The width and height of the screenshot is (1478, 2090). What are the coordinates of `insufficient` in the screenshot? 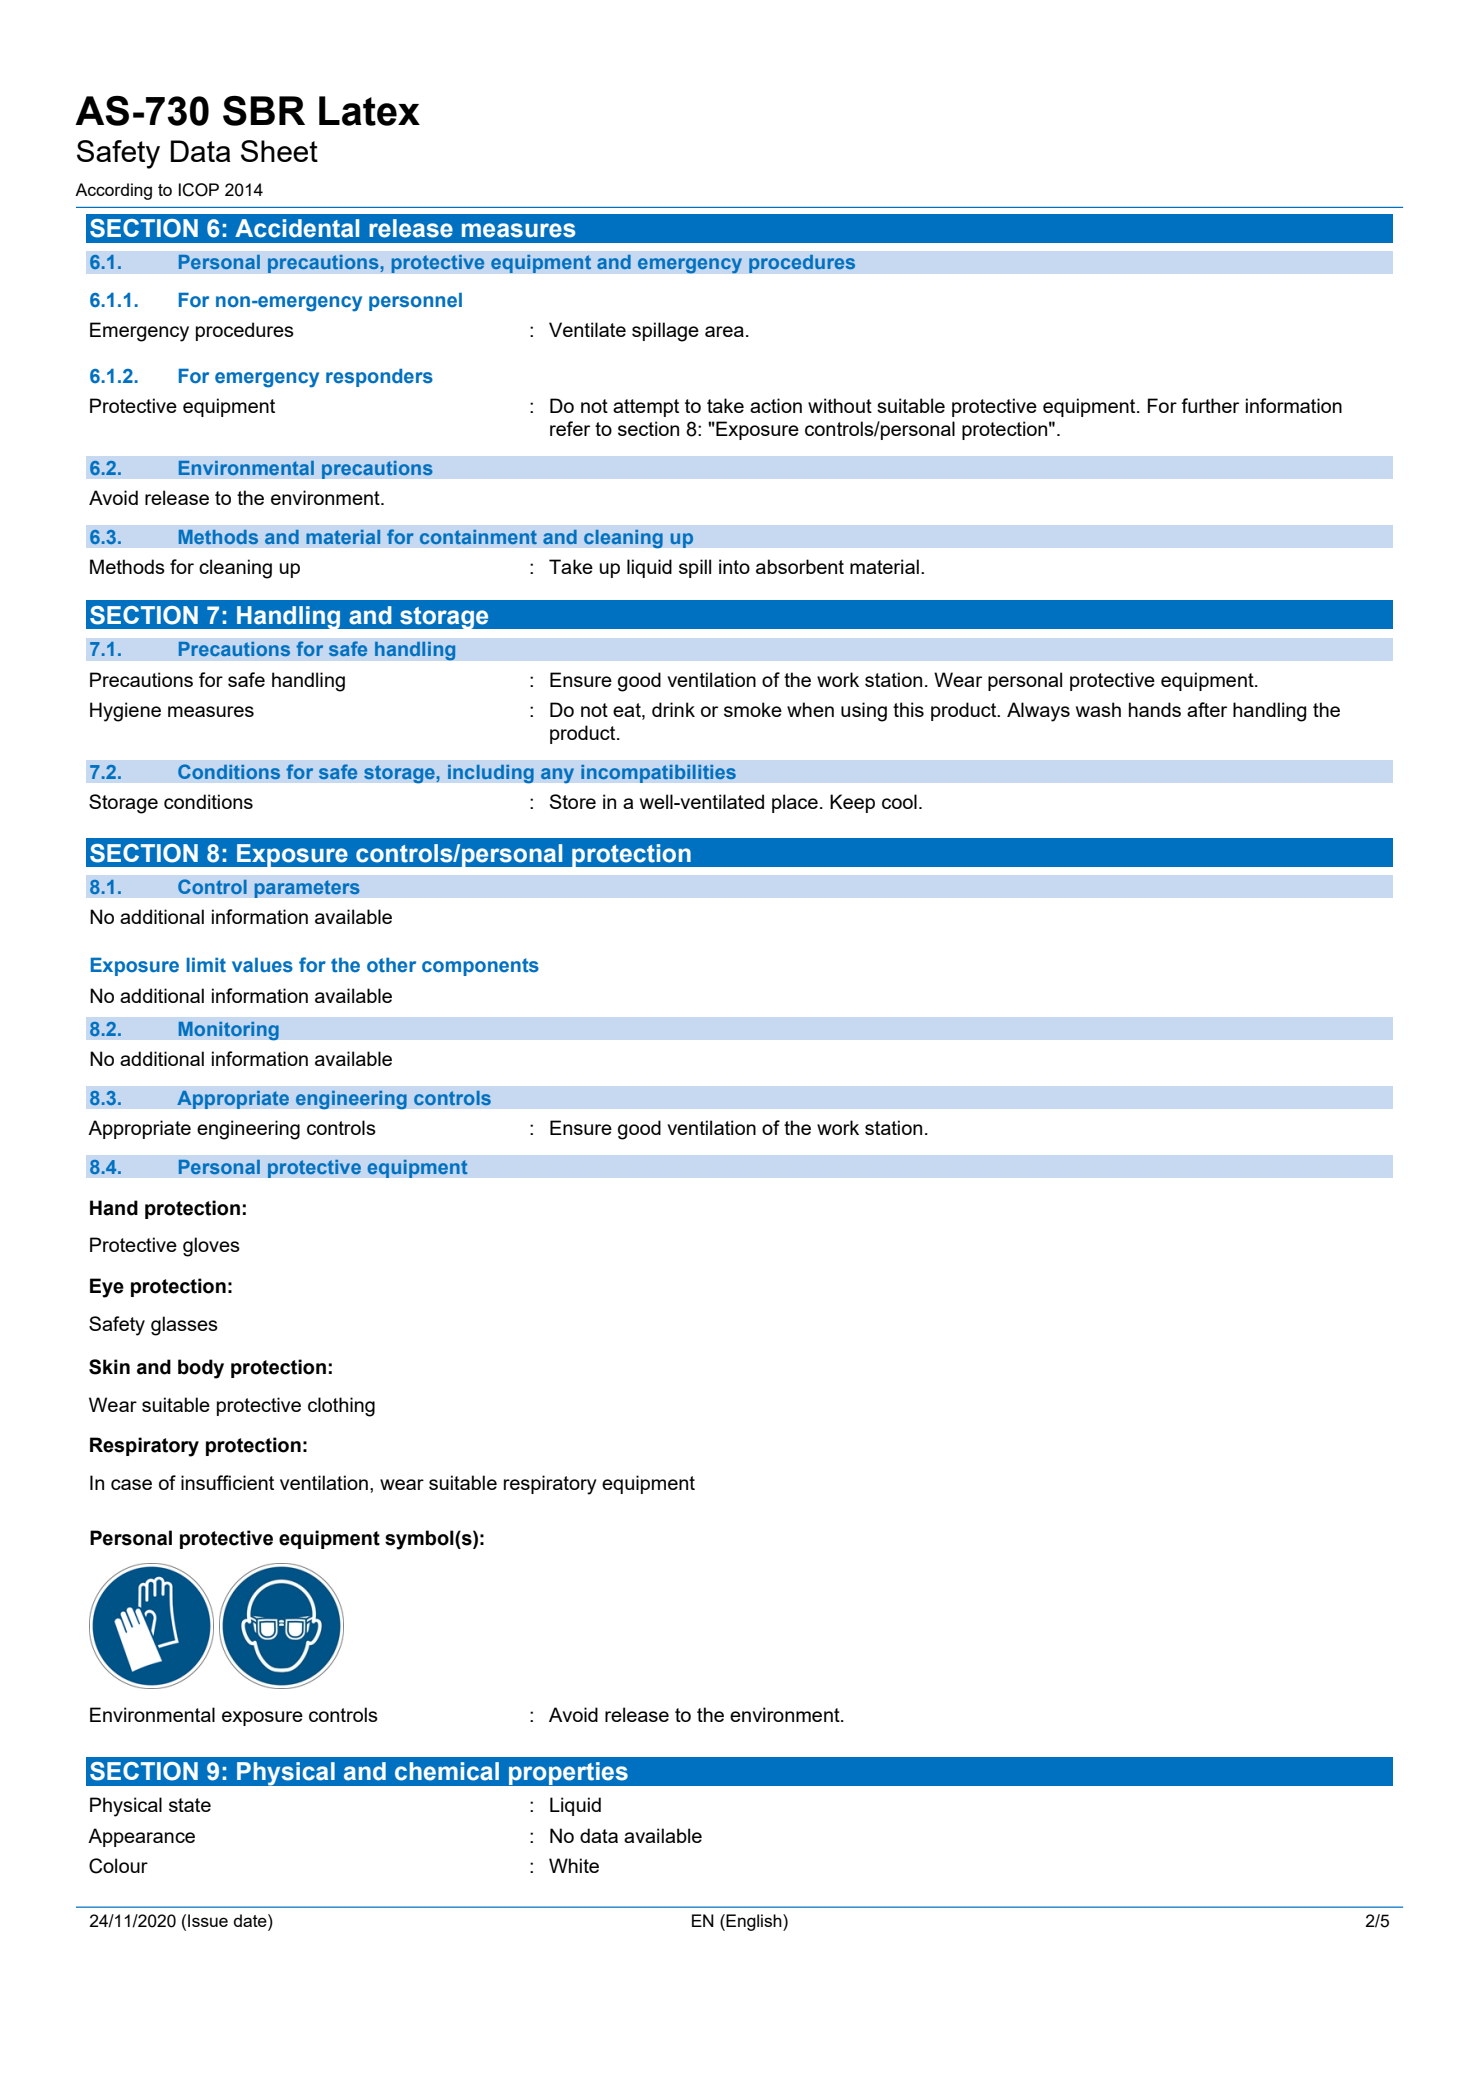 It's located at (227, 1482).
